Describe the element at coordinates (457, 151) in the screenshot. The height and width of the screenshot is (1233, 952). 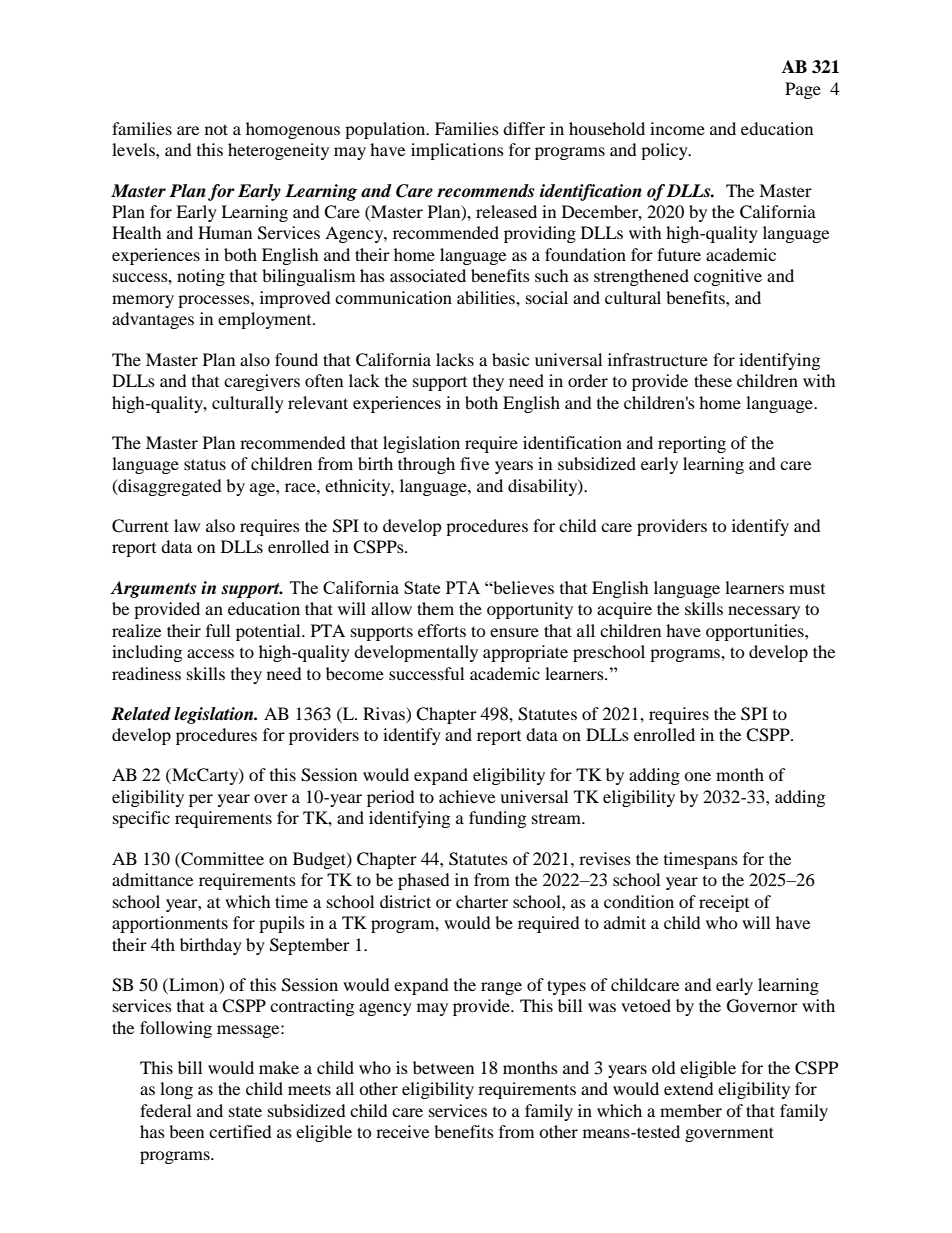
I see `implications` at that location.
